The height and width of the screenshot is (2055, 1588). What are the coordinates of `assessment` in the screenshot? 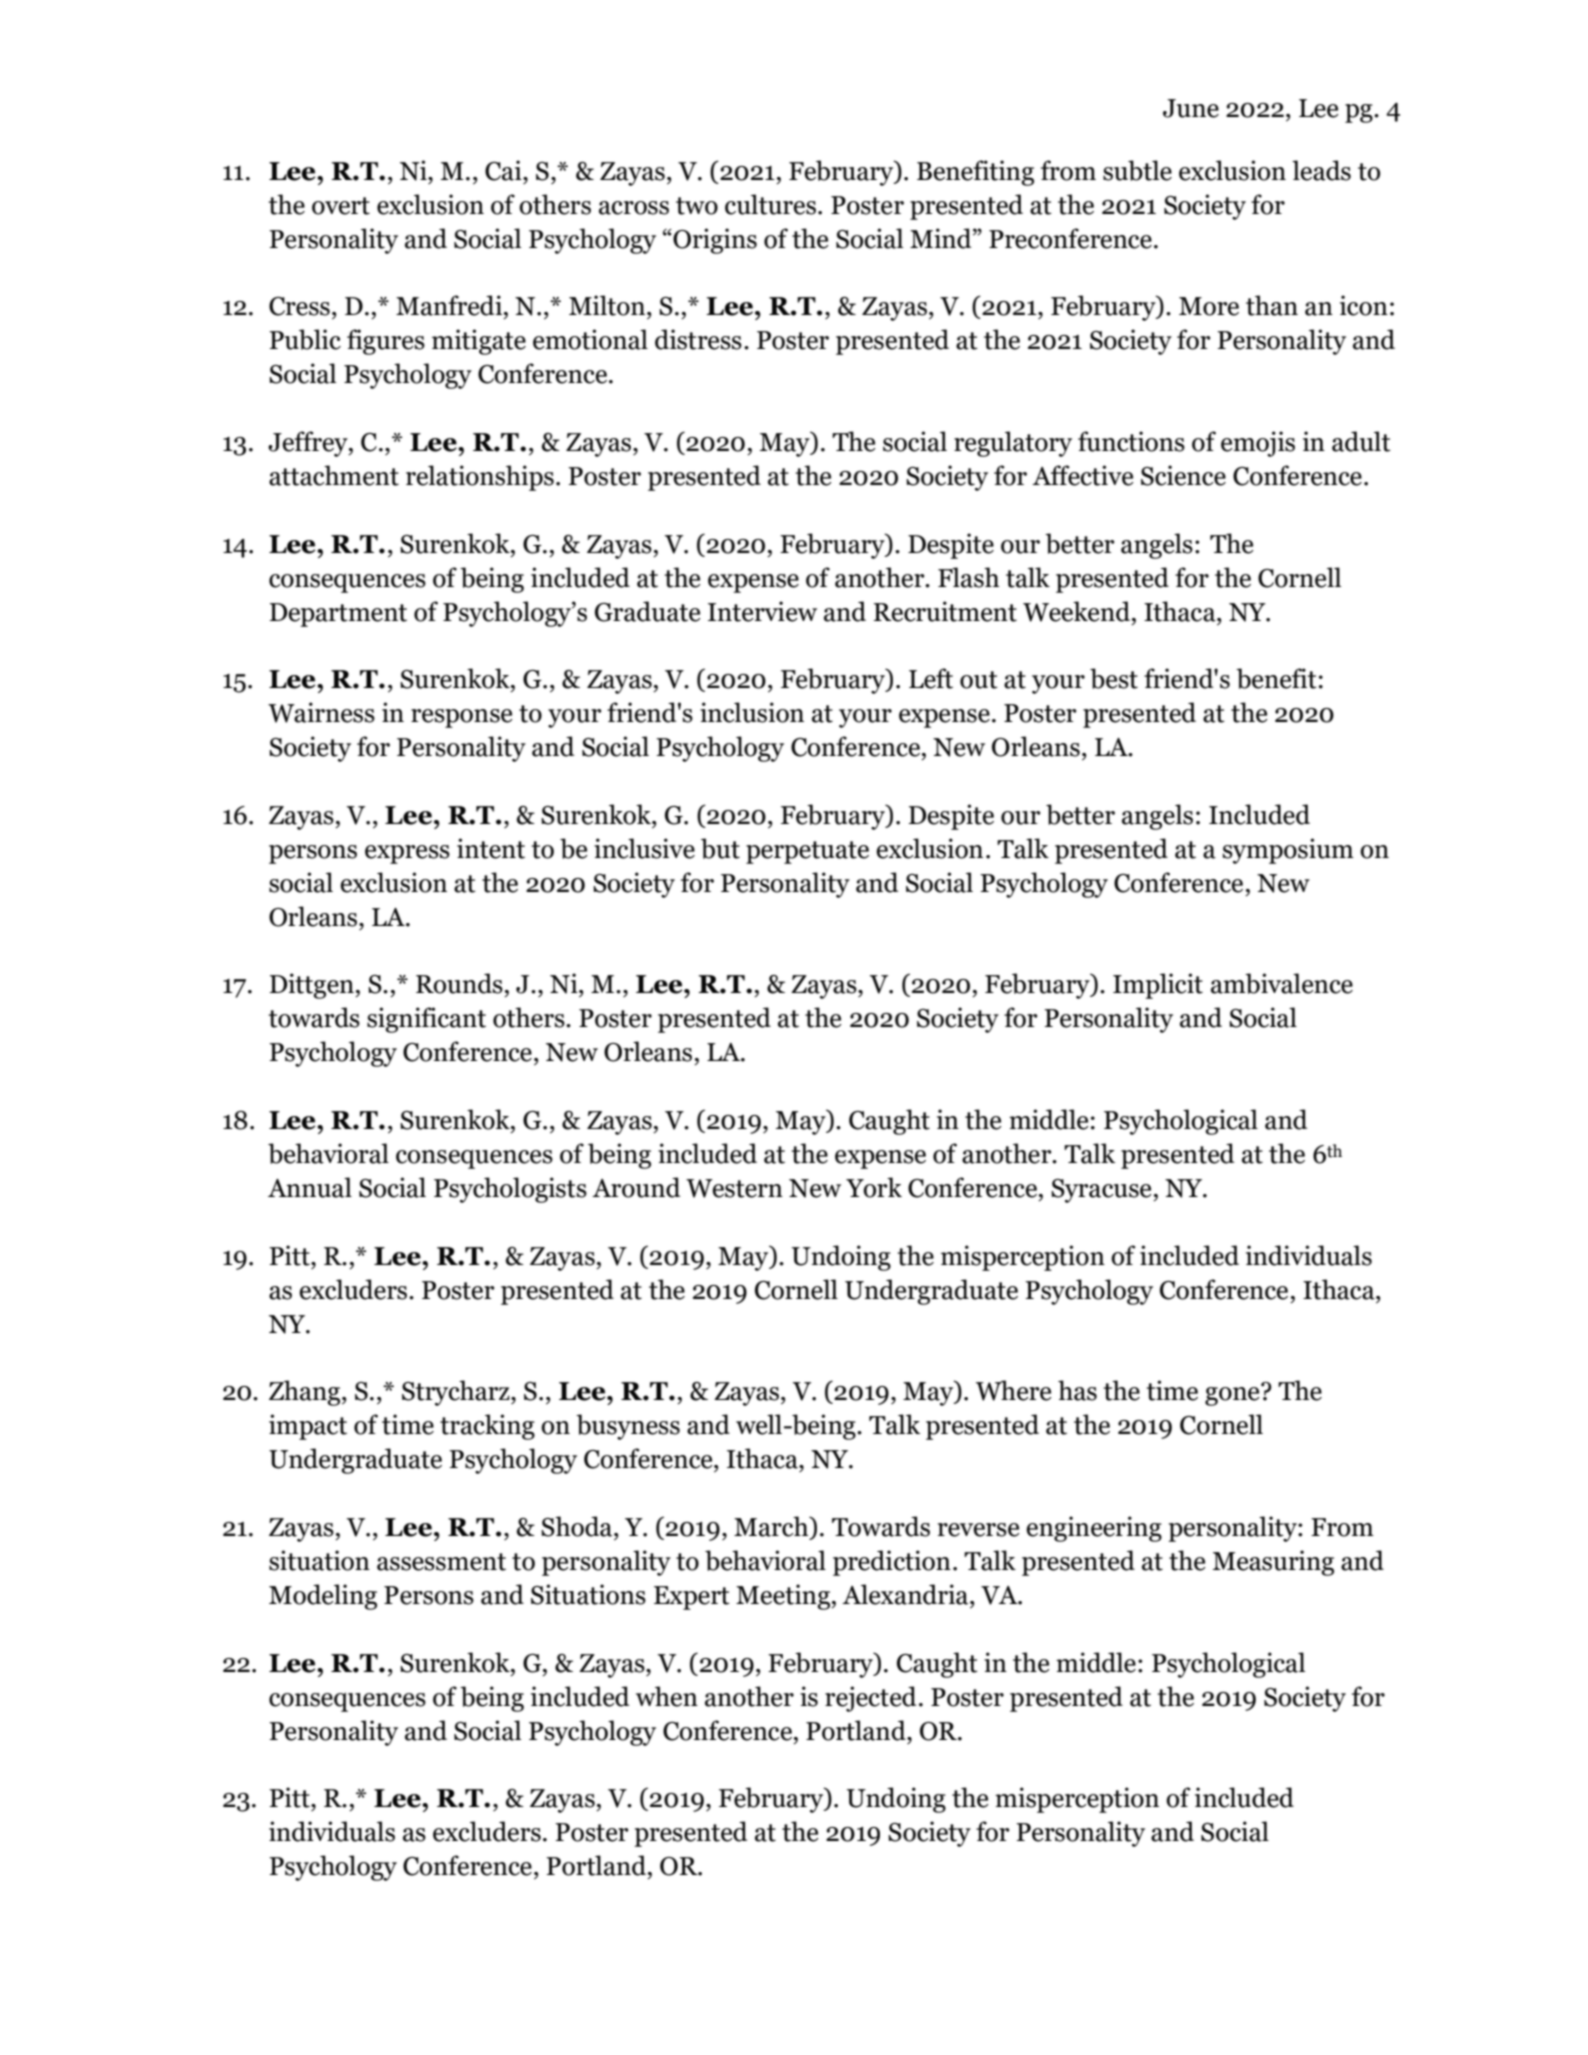 It's located at (441, 1562).
